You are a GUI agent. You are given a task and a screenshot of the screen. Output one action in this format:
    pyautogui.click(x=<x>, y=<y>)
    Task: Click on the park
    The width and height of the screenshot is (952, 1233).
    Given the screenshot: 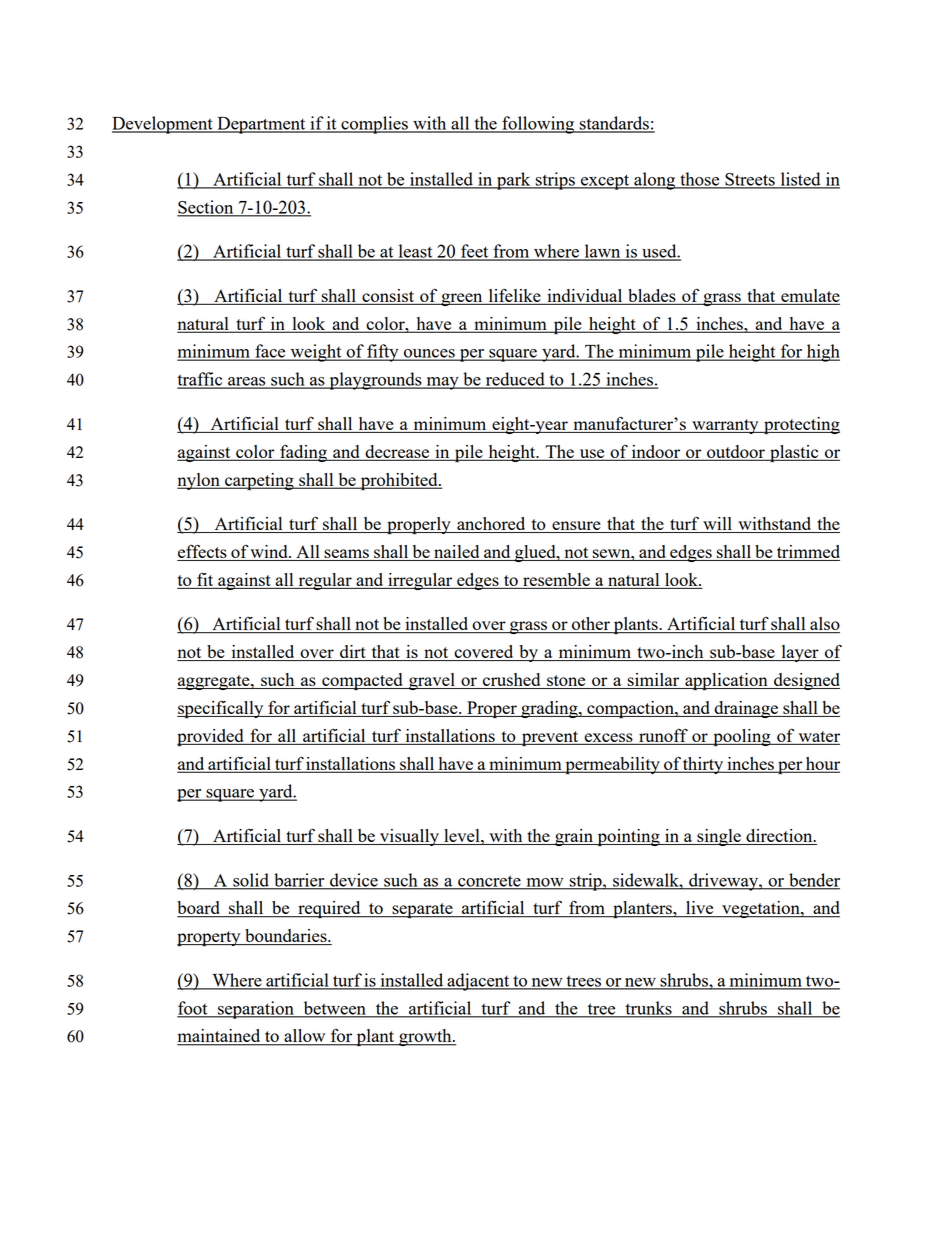 What is the action you would take?
    pyautogui.click(x=514, y=181)
